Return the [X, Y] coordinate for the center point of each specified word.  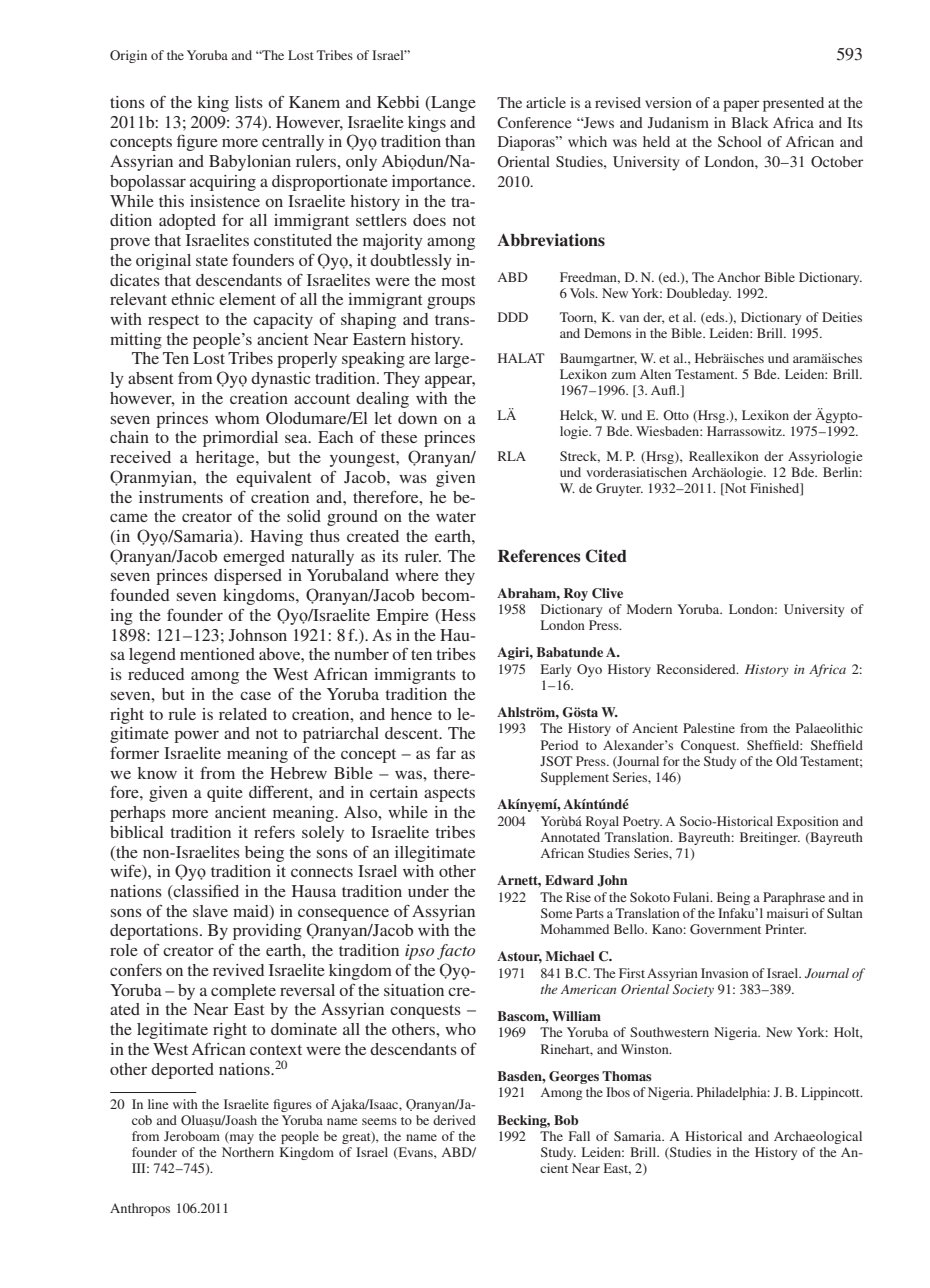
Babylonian [250, 163]
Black [750, 122]
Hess [457, 616]
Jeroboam [192, 1136]
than [460, 141]
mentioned [217, 654]
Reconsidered [697, 669]
